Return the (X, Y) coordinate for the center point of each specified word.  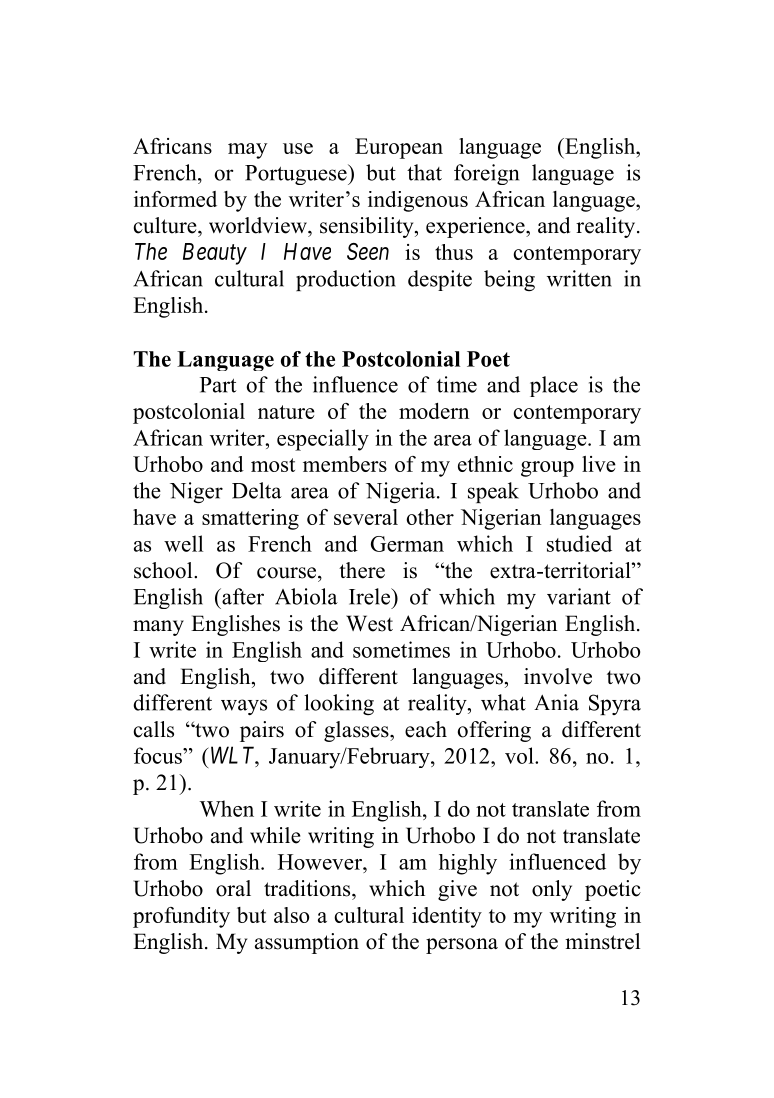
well (183, 543)
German (407, 544)
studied (579, 543)
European (399, 148)
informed (175, 199)
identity (447, 917)
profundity (181, 917)
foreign (486, 174)
